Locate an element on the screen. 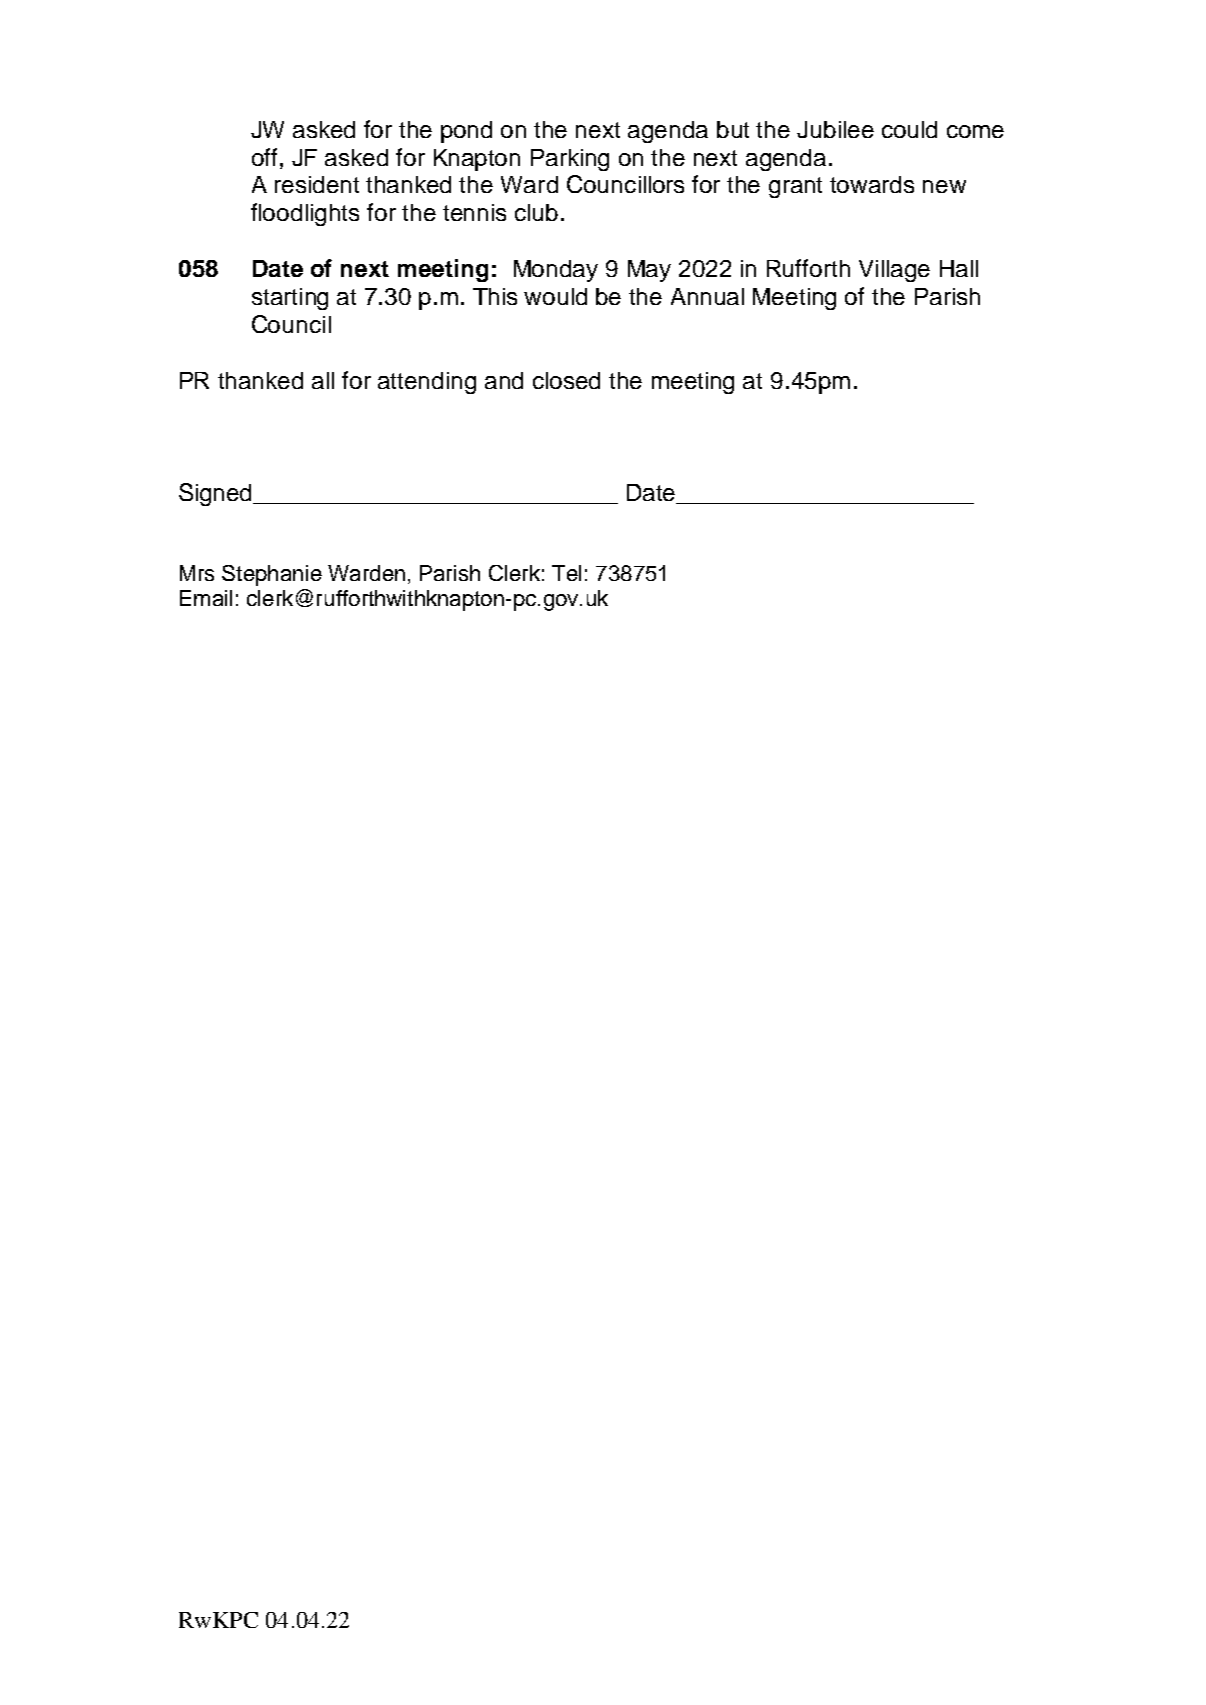  Stephanie is located at coordinates (272, 575).
